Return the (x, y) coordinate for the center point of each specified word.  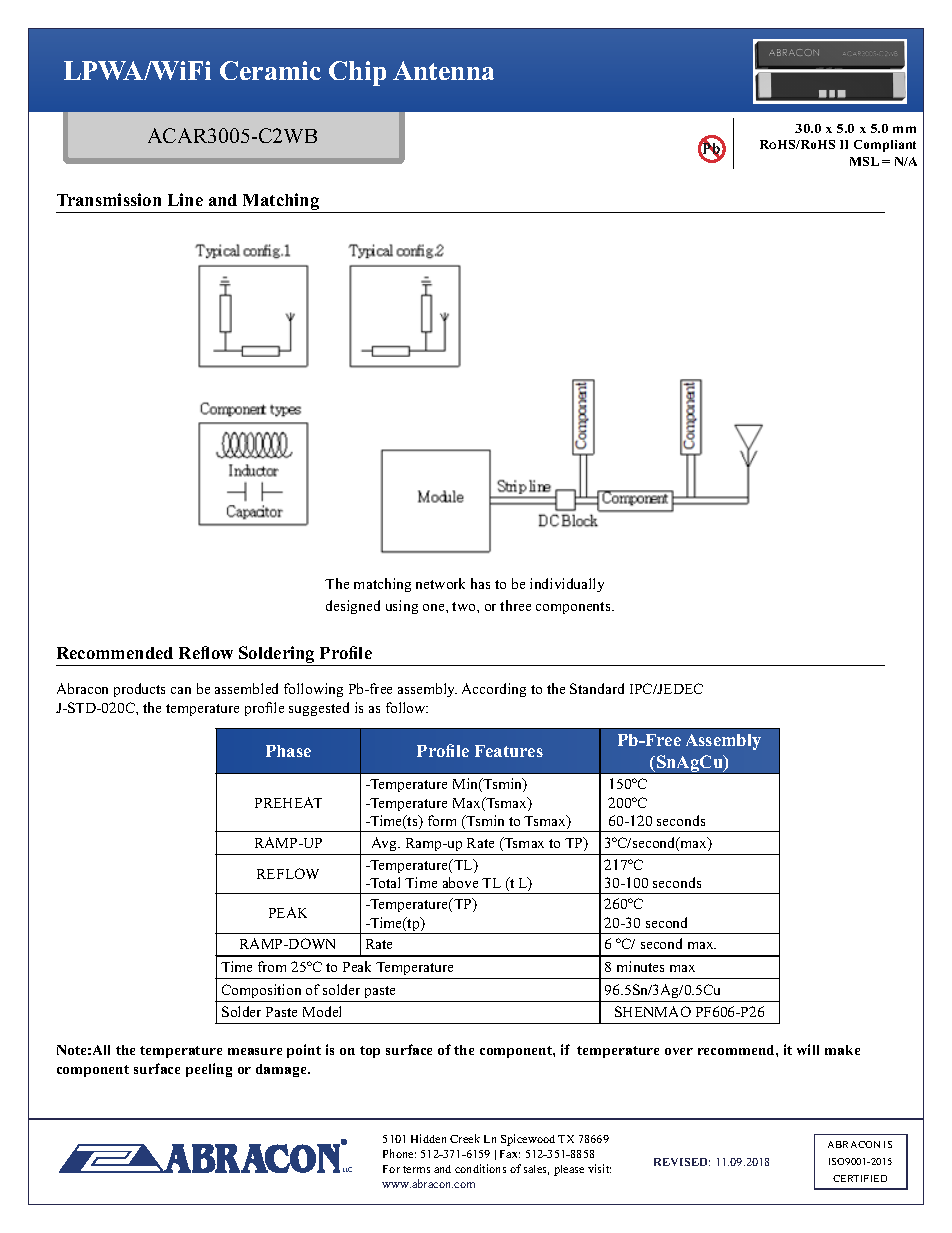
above (460, 882)
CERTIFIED (860, 1178)
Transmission (109, 199)
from (272, 966)
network (440, 583)
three (515, 605)
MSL (864, 161)
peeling (209, 1070)
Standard (597, 688)
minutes (640, 966)
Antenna (443, 70)
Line (185, 199)
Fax (510, 1154)
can (181, 690)
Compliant (885, 146)
